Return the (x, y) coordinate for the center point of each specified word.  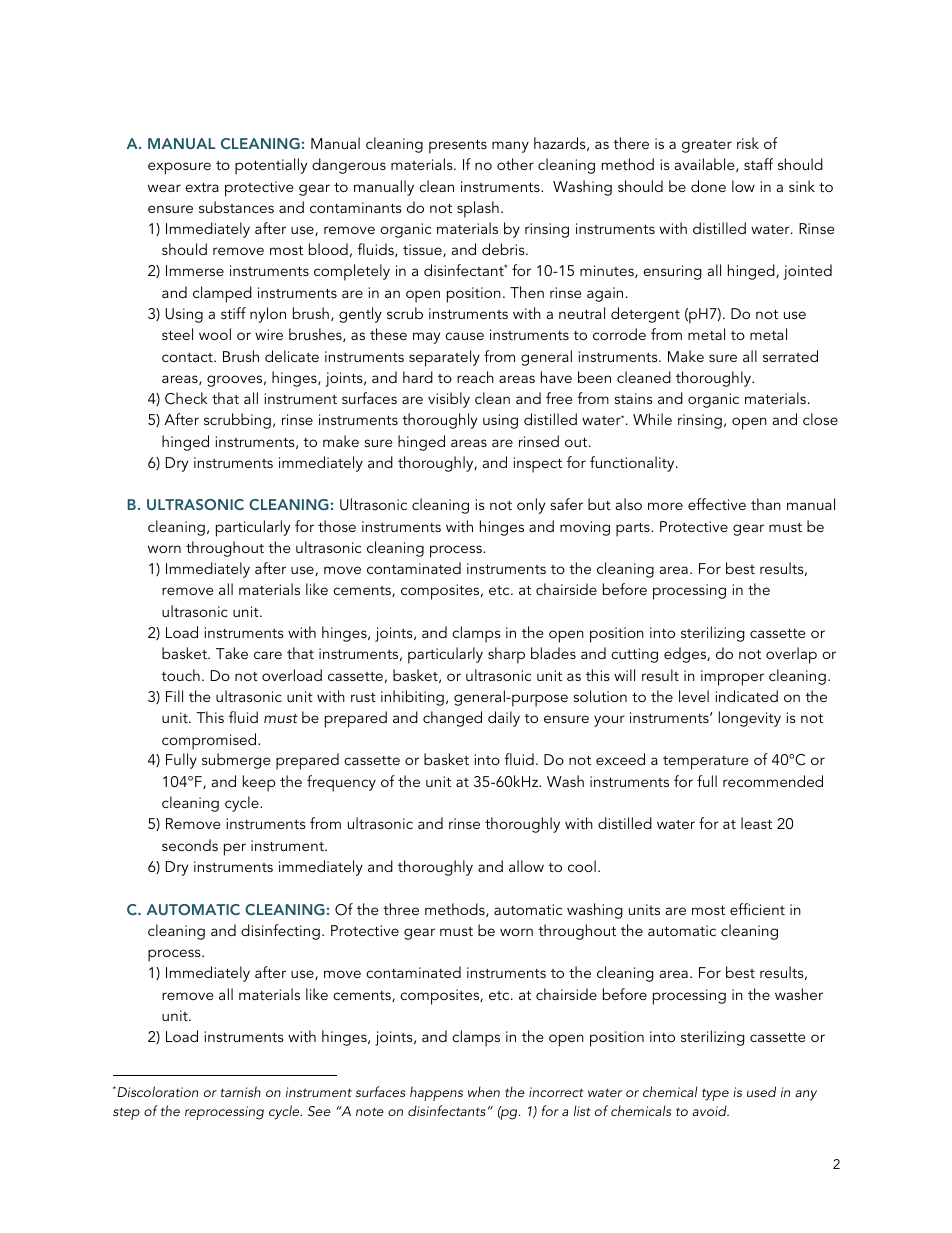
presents (458, 147)
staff (758, 164)
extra (202, 187)
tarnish (240, 1091)
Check (186, 398)
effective (717, 504)
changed (452, 719)
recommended (773, 781)
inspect (538, 465)
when (484, 1091)
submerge (236, 761)
